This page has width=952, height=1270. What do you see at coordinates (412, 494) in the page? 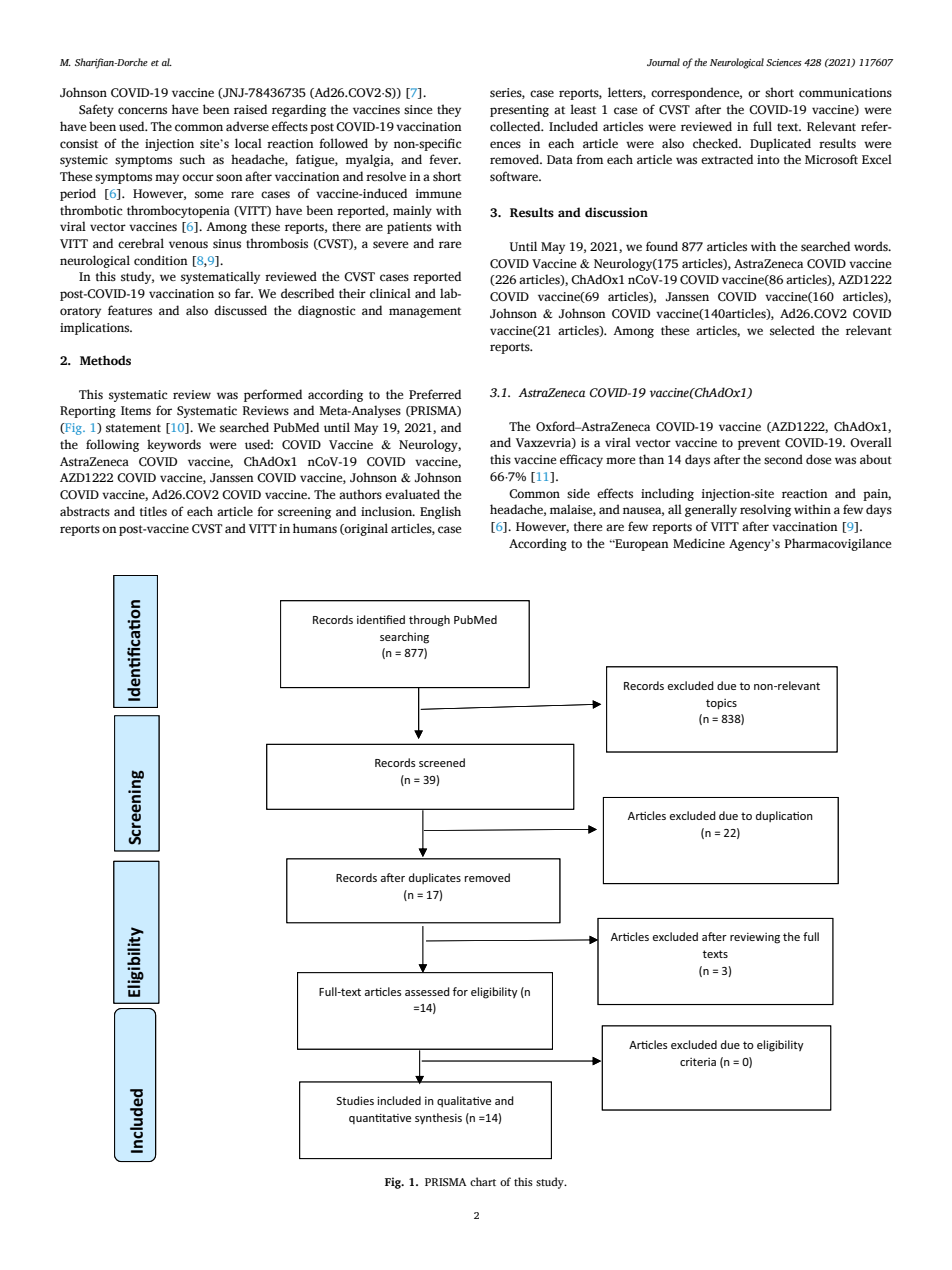
I see `evaluated` at bounding box center [412, 494].
